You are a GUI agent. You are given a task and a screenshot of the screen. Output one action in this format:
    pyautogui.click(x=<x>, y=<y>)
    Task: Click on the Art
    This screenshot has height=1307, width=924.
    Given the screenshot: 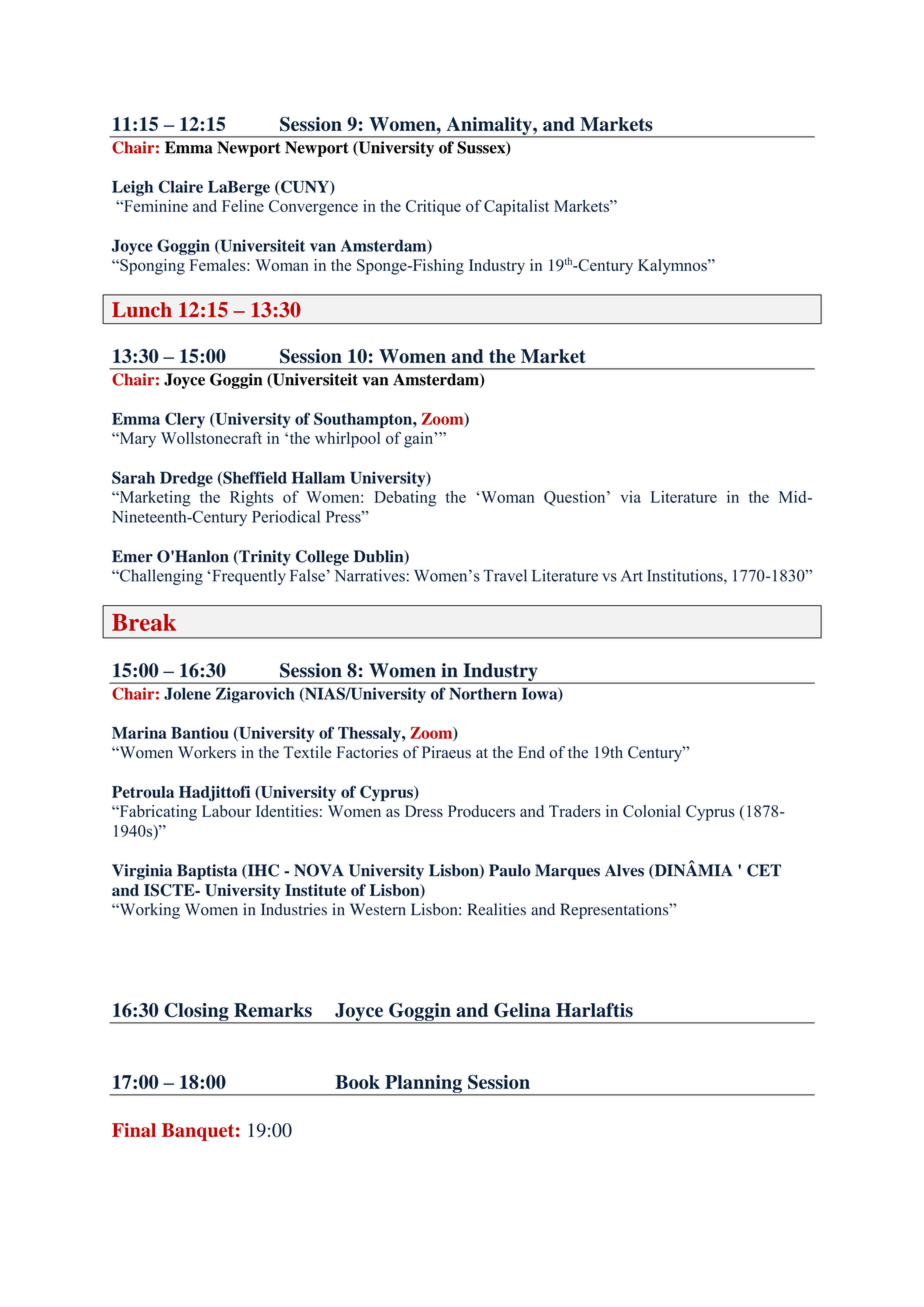 What is the action you would take?
    pyautogui.click(x=632, y=576)
